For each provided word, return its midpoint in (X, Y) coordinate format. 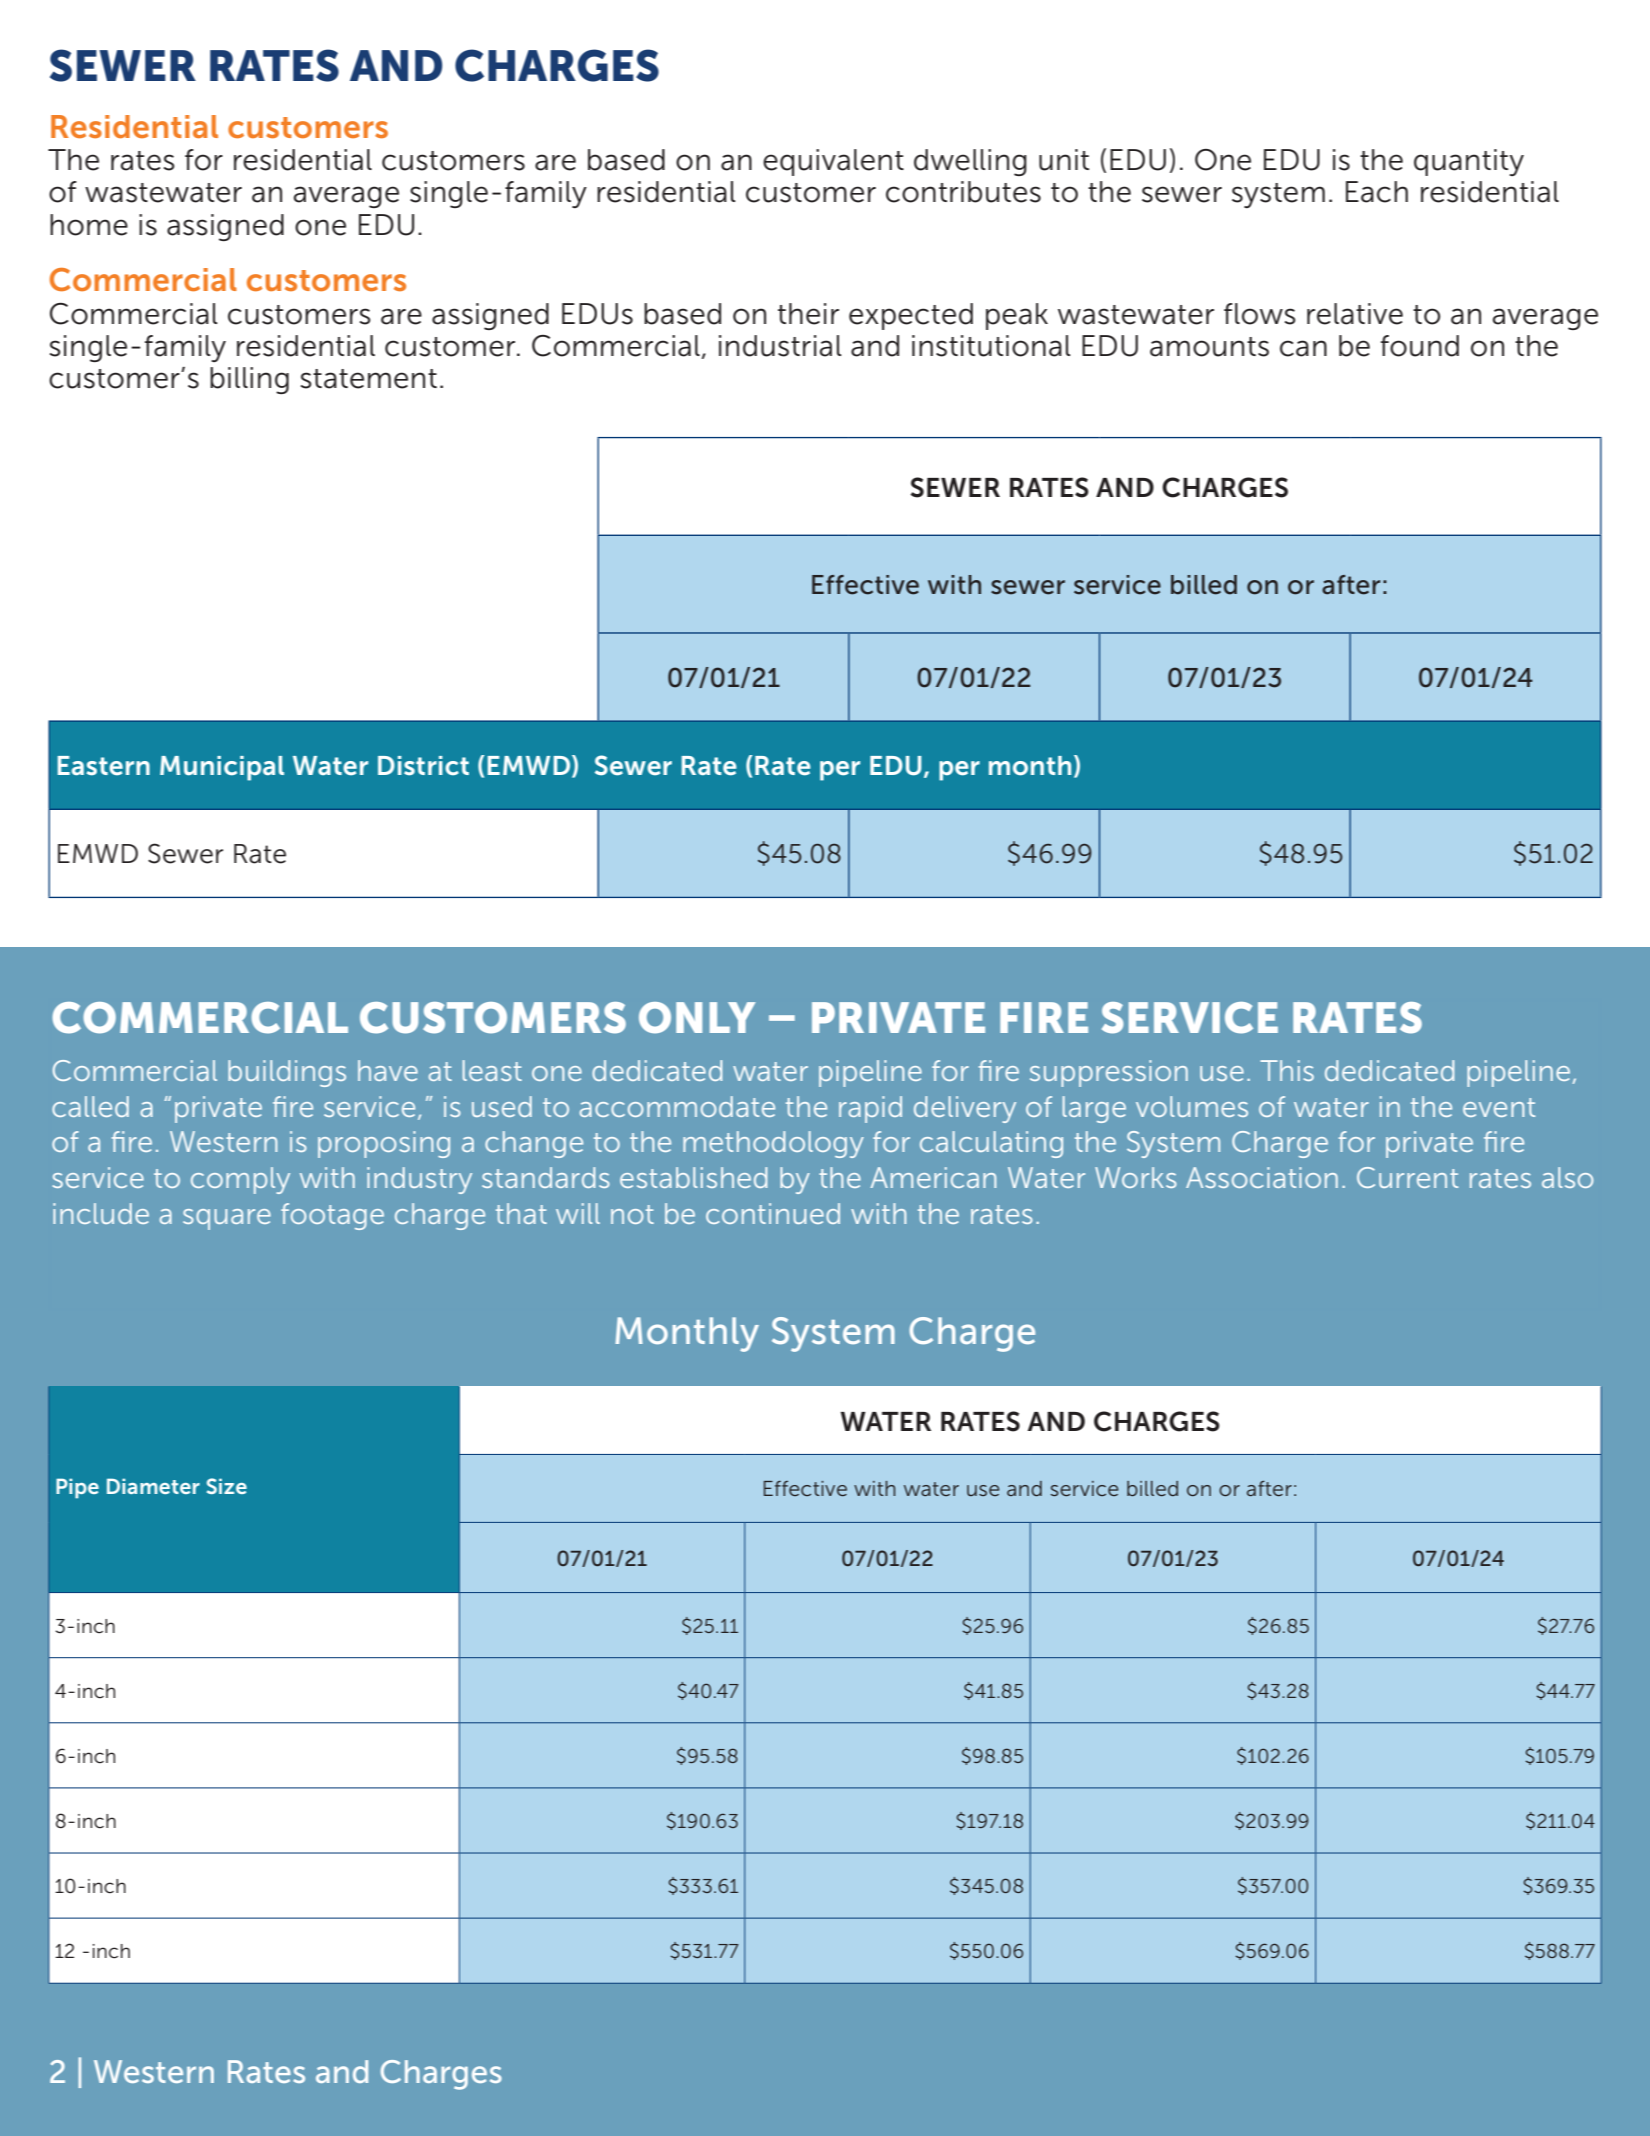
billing (249, 380)
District (423, 766)
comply (240, 1180)
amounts (1209, 347)
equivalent (833, 162)
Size (227, 1486)
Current (1407, 1177)
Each (1377, 192)
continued (773, 1213)
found (1420, 346)
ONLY (697, 1018)
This (1287, 1070)
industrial (780, 346)
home (89, 225)
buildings (287, 1073)
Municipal (222, 768)
